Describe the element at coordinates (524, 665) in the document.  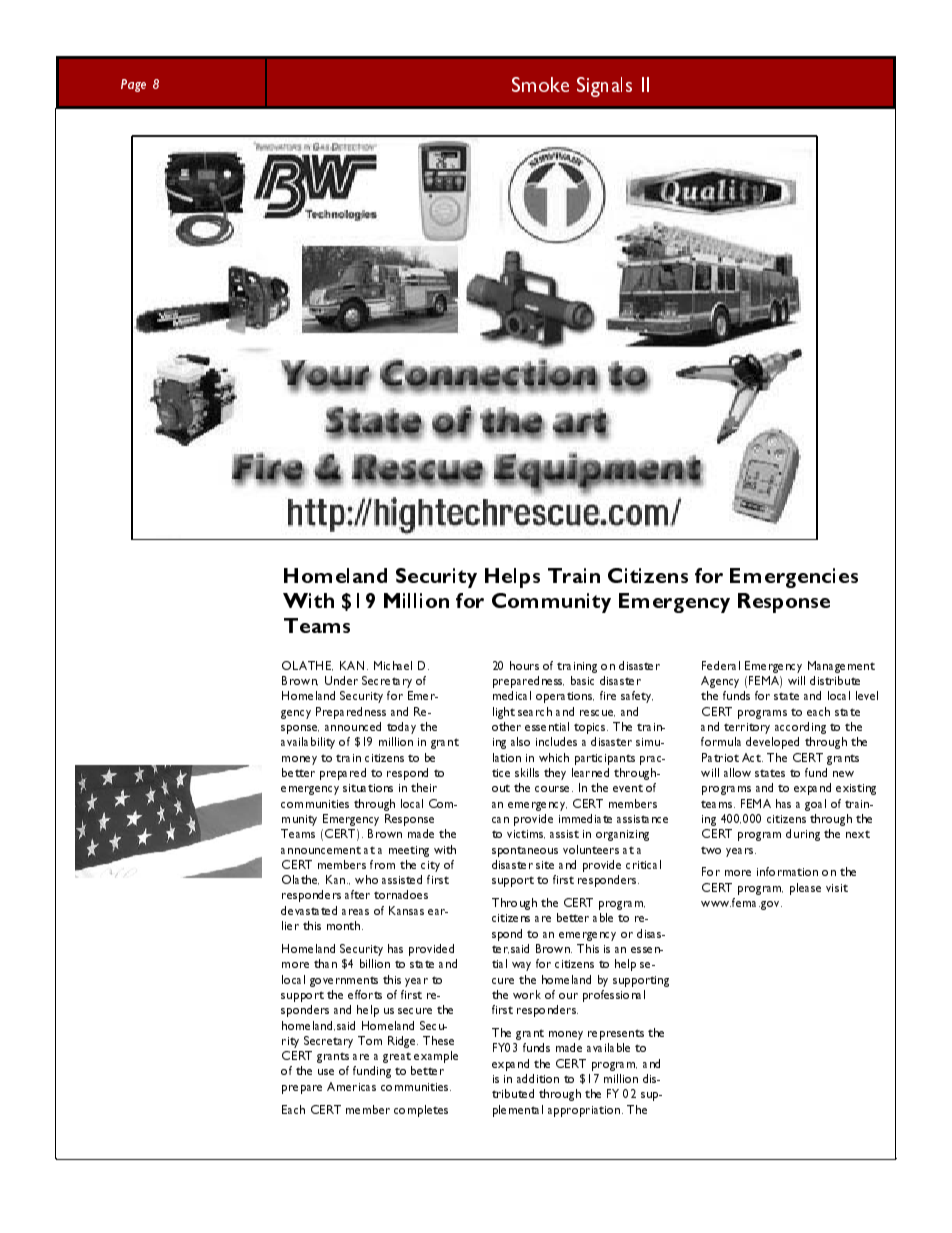
I see `hours` at that location.
